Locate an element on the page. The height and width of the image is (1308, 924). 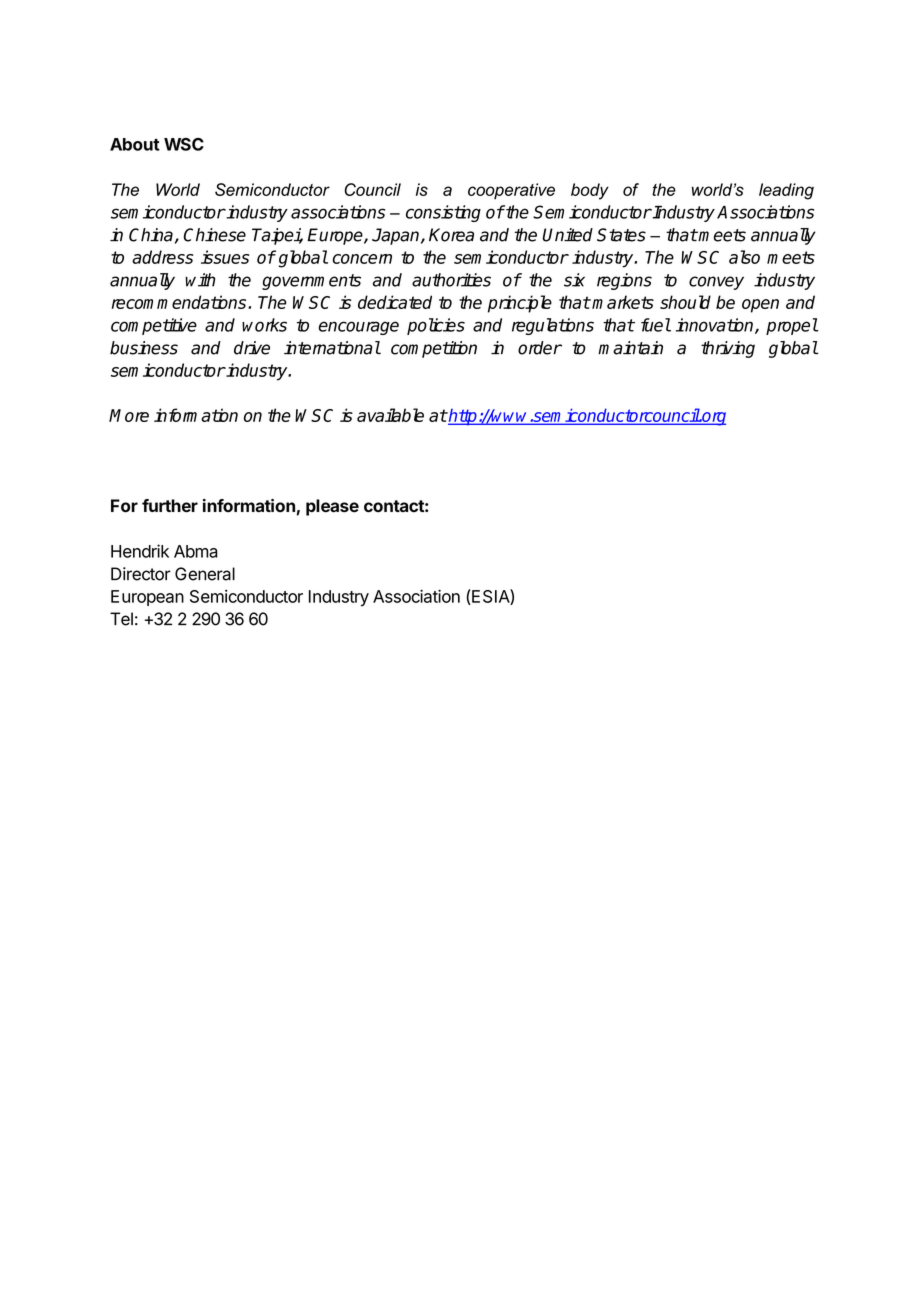
General is located at coordinates (205, 574).
